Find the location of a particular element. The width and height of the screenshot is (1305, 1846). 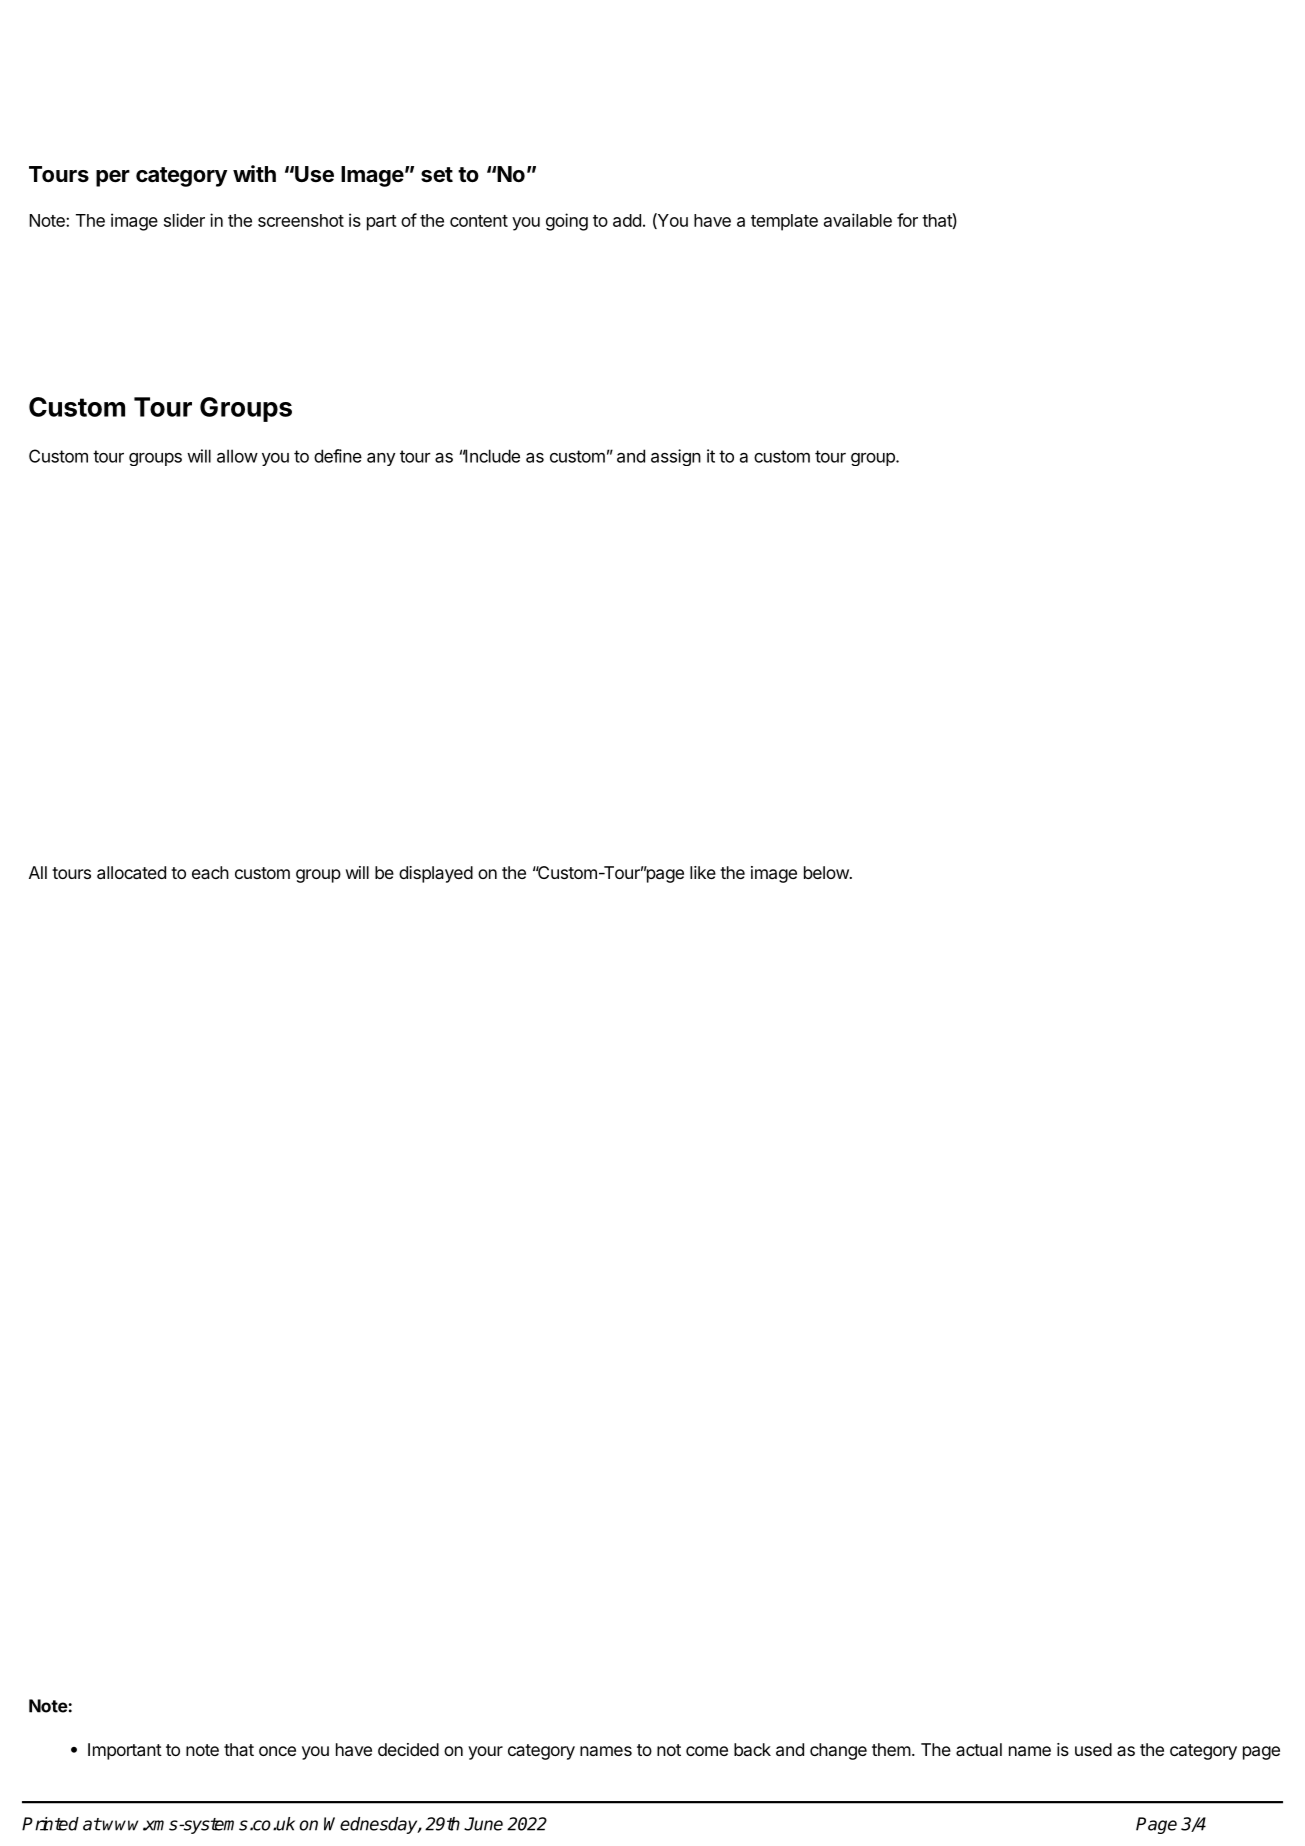

actual is located at coordinates (979, 1749).
